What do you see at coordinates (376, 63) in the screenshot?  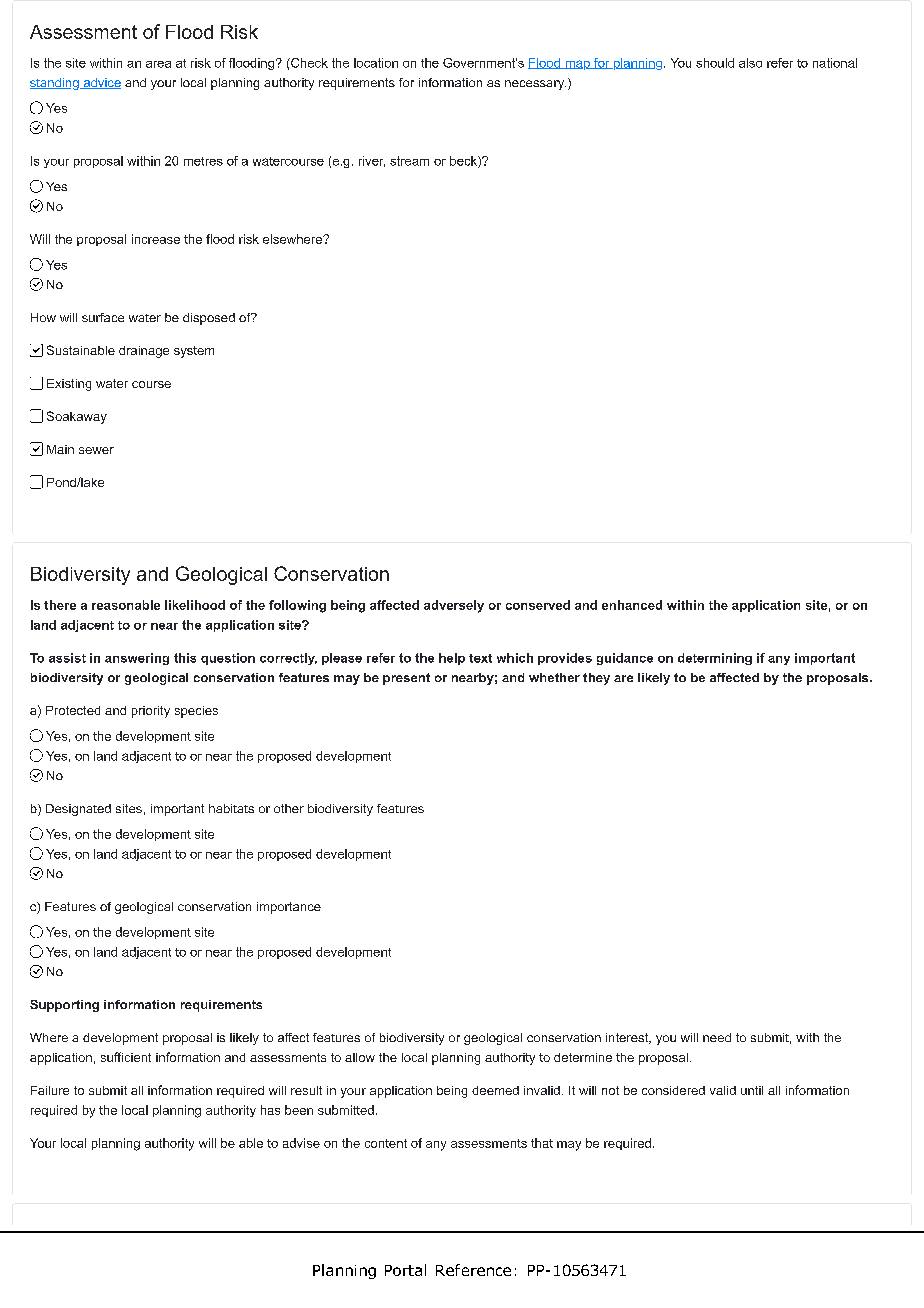 I see `location` at bounding box center [376, 63].
